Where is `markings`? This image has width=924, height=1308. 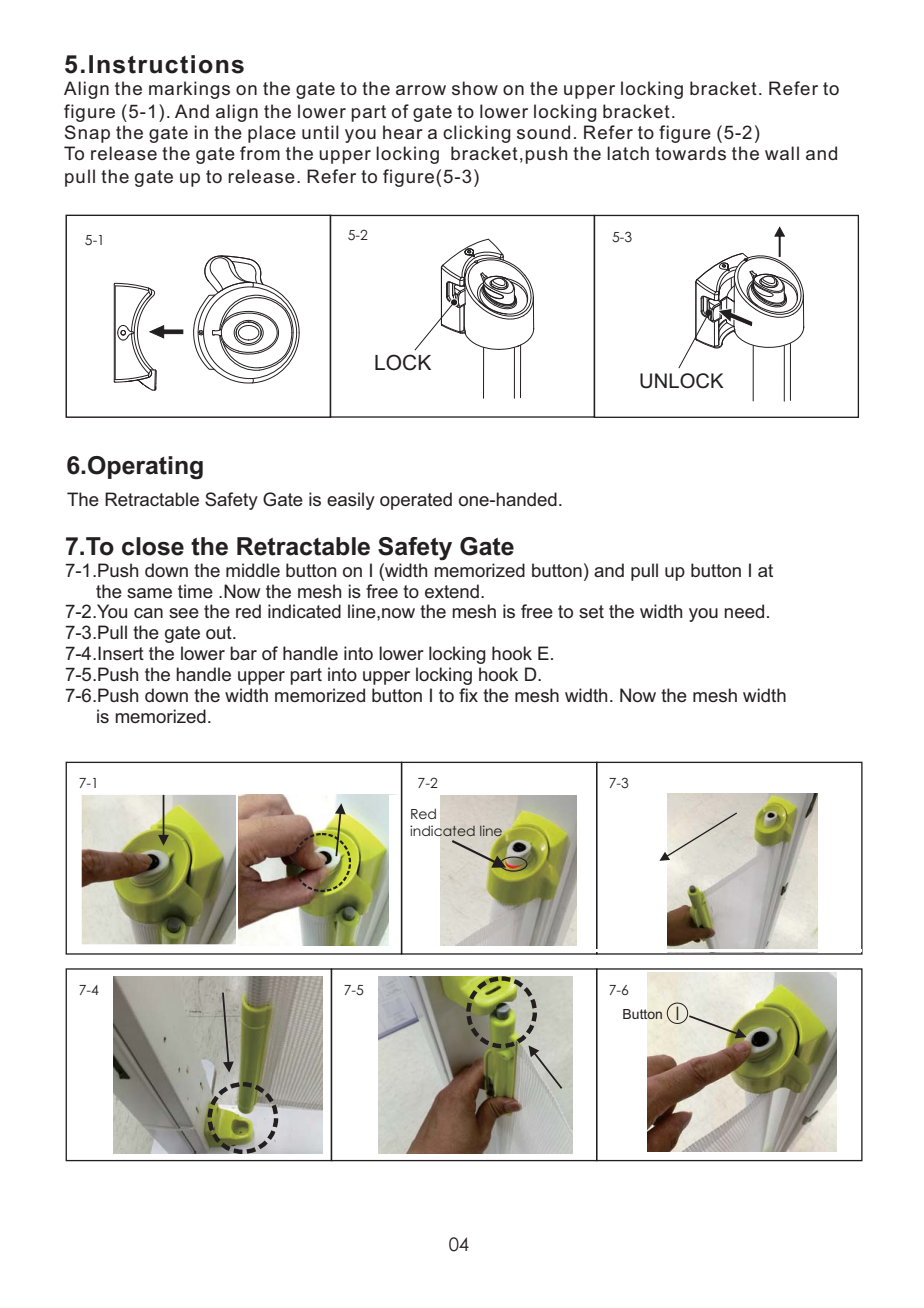
markings is located at coordinates (189, 90).
